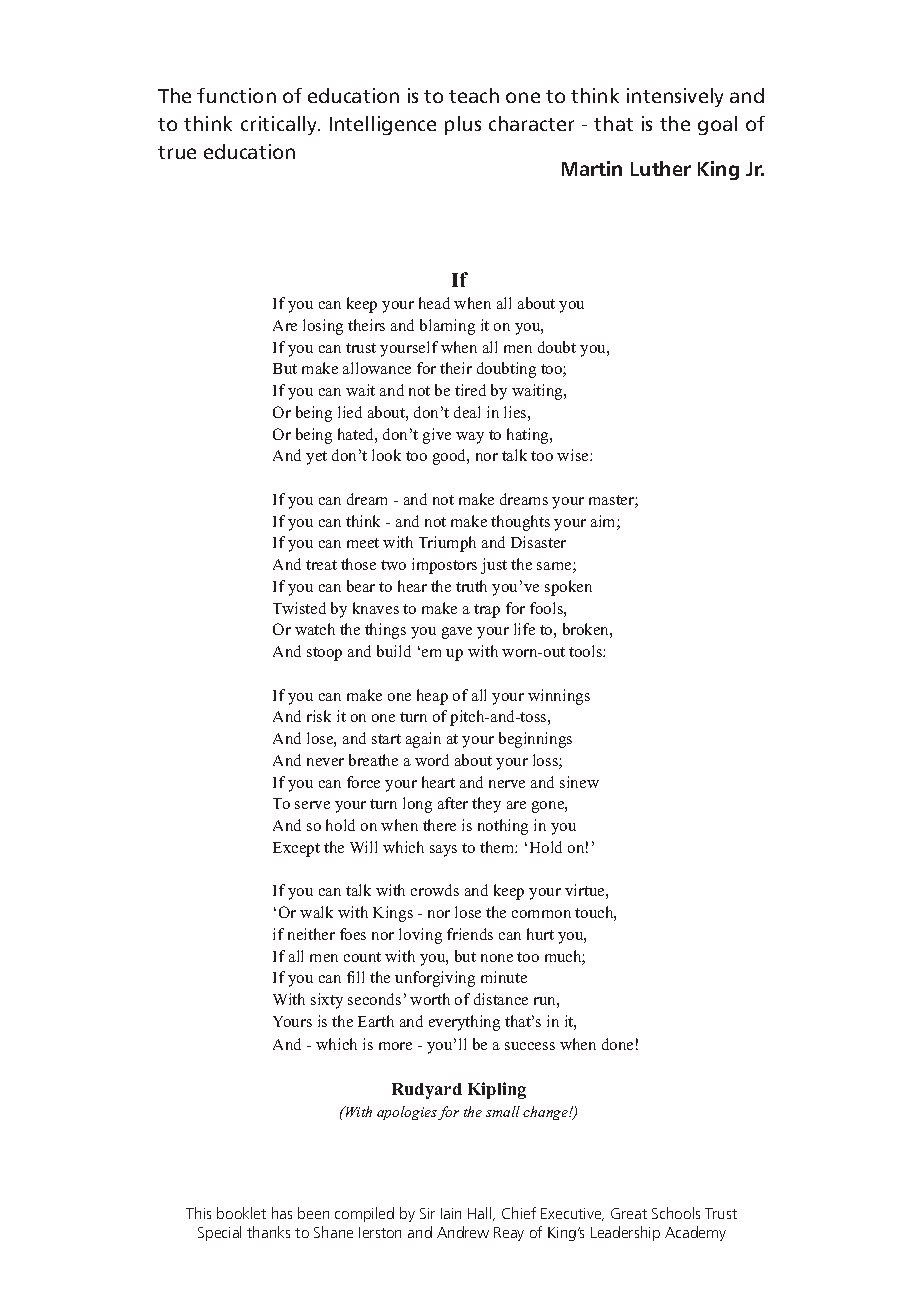 The height and width of the document is (1308, 924). Describe the element at coordinates (299, 608) in the document. I see `Twisted` at that location.
